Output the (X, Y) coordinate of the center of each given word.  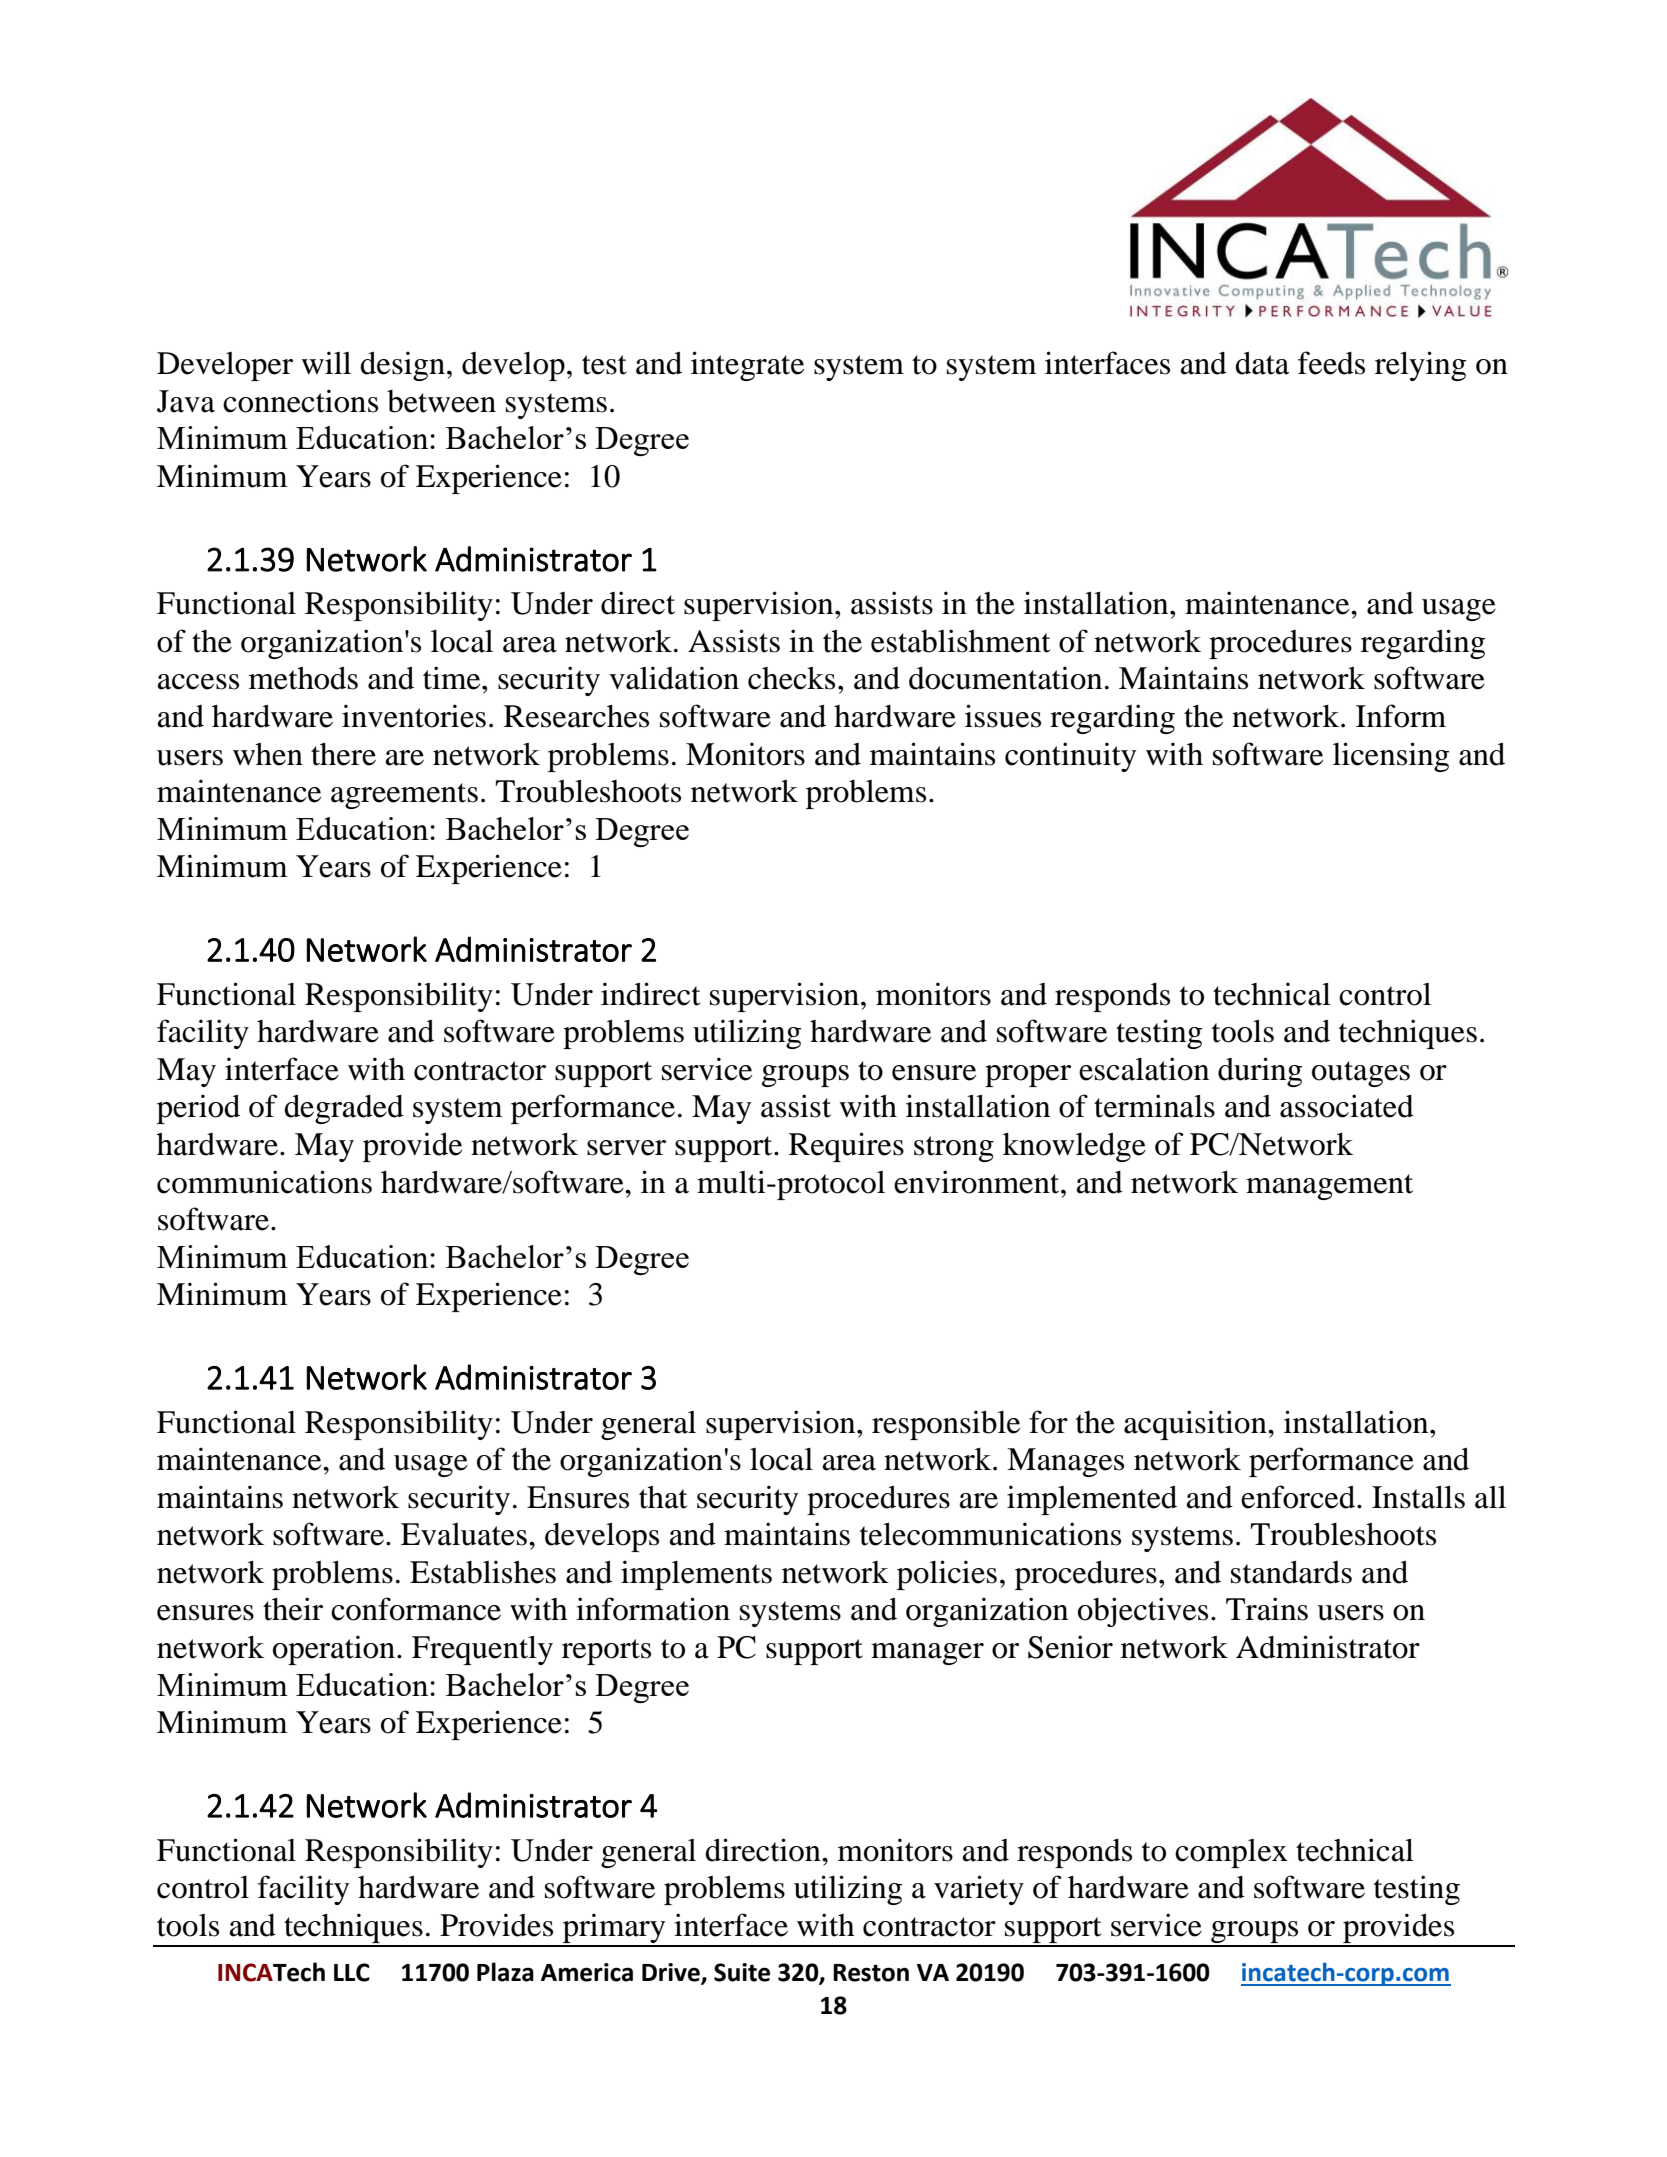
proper (1028, 1076)
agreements (404, 796)
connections (300, 401)
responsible (946, 1425)
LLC (352, 1972)
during (1260, 1072)
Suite (742, 1972)
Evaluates (464, 1534)
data (1262, 363)
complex (1231, 1853)
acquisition (1196, 1425)
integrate (747, 366)
